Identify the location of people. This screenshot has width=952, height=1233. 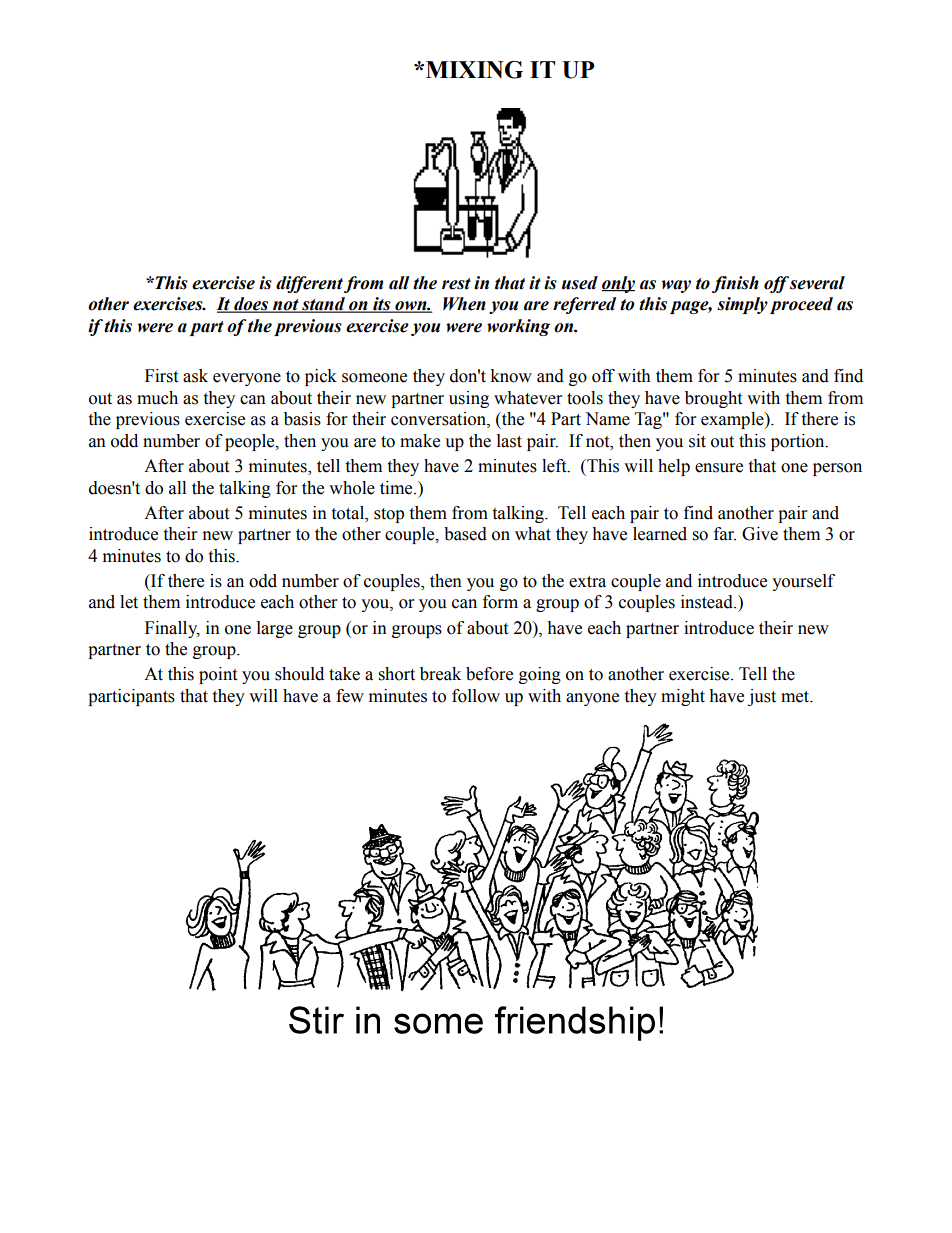
(251, 442).
